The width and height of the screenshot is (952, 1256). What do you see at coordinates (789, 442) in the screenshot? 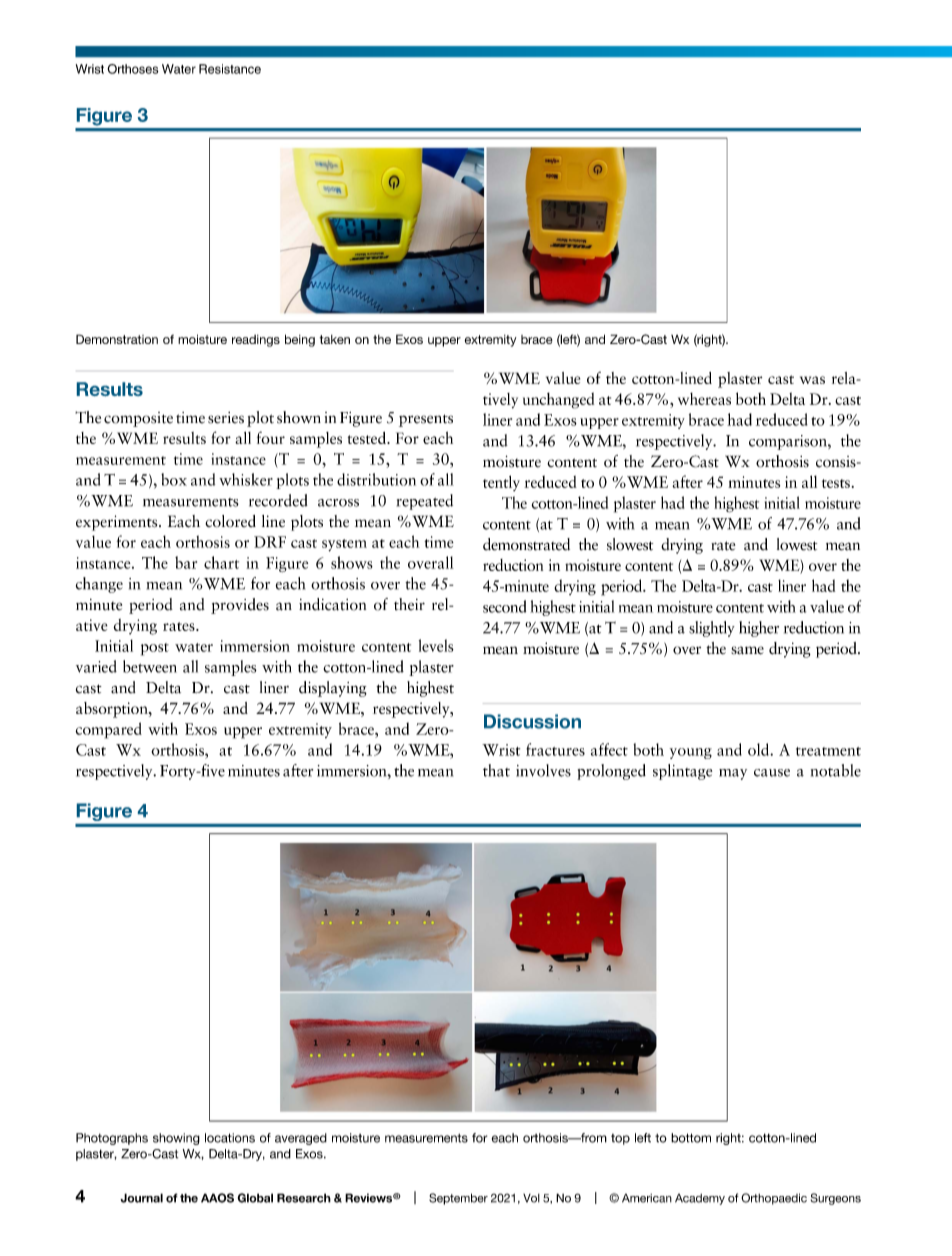
I see `comparison` at bounding box center [789, 442].
